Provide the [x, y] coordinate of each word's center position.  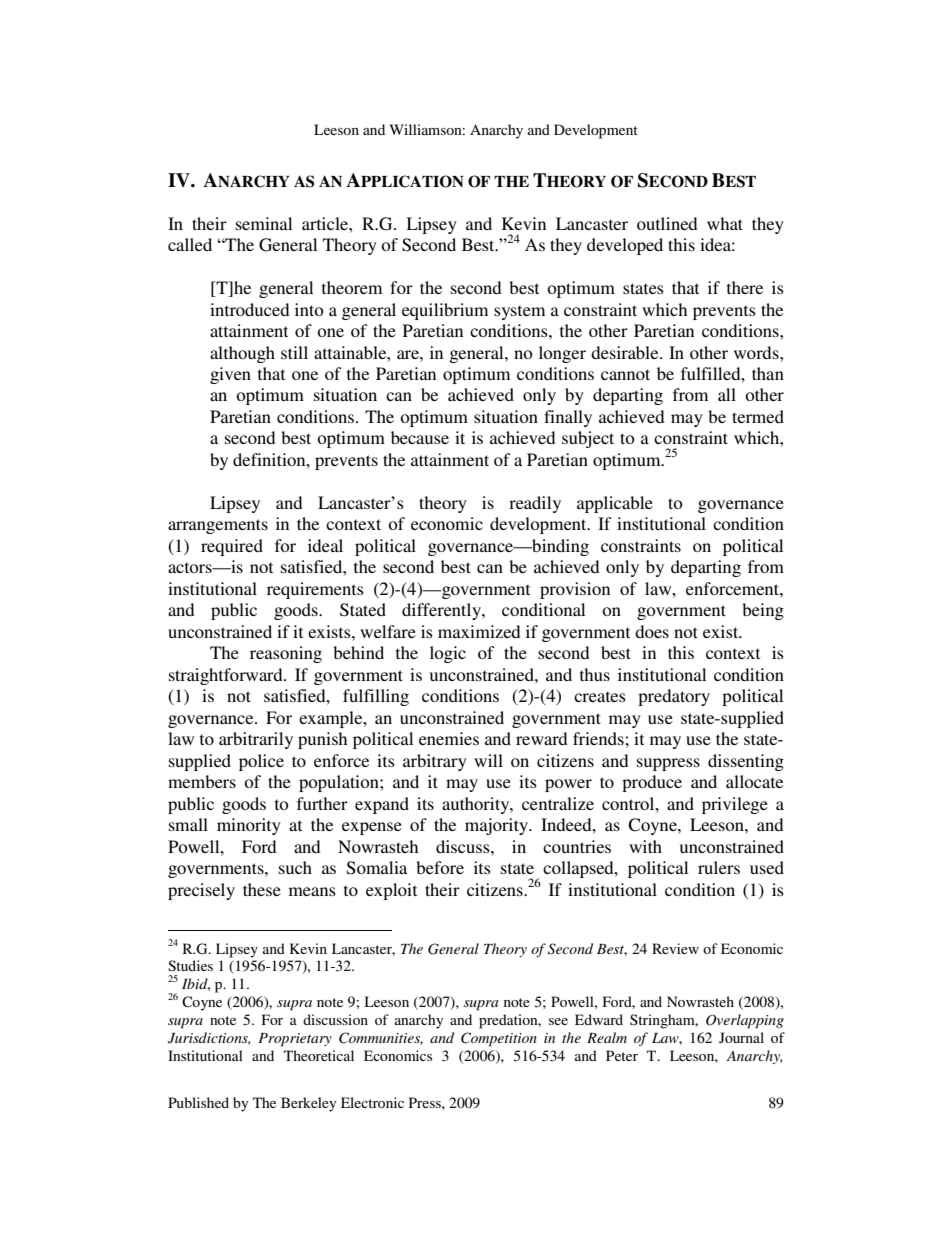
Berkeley [309, 1104]
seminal [264, 223]
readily [535, 504]
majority [497, 826]
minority [249, 826]
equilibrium [445, 311]
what [725, 223]
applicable [615, 504]
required [232, 547]
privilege [735, 805]
